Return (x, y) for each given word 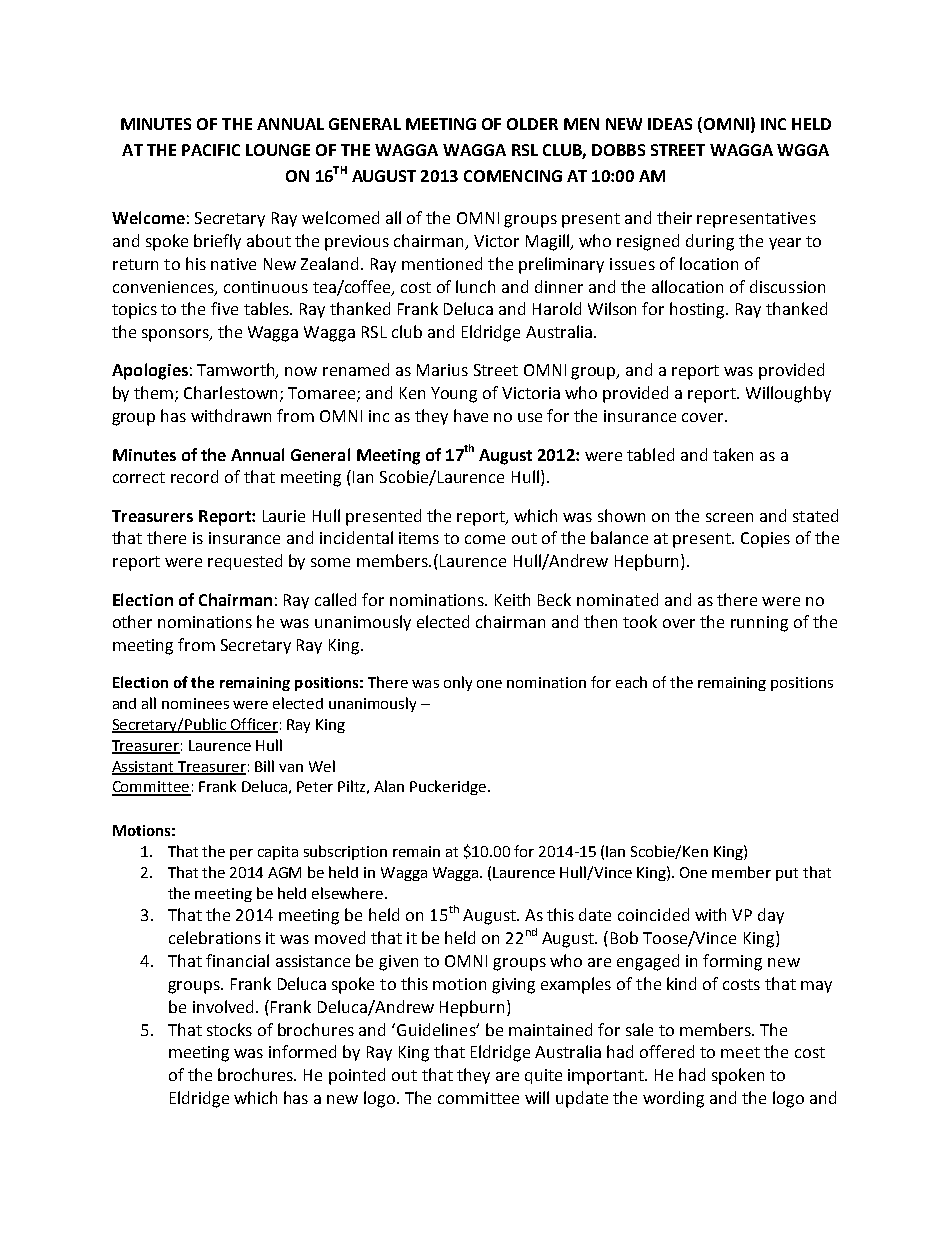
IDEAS (670, 124)
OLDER (532, 124)
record (194, 476)
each (631, 682)
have (471, 415)
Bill (264, 766)
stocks (229, 1029)
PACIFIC (211, 150)
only (458, 683)
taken (733, 454)
